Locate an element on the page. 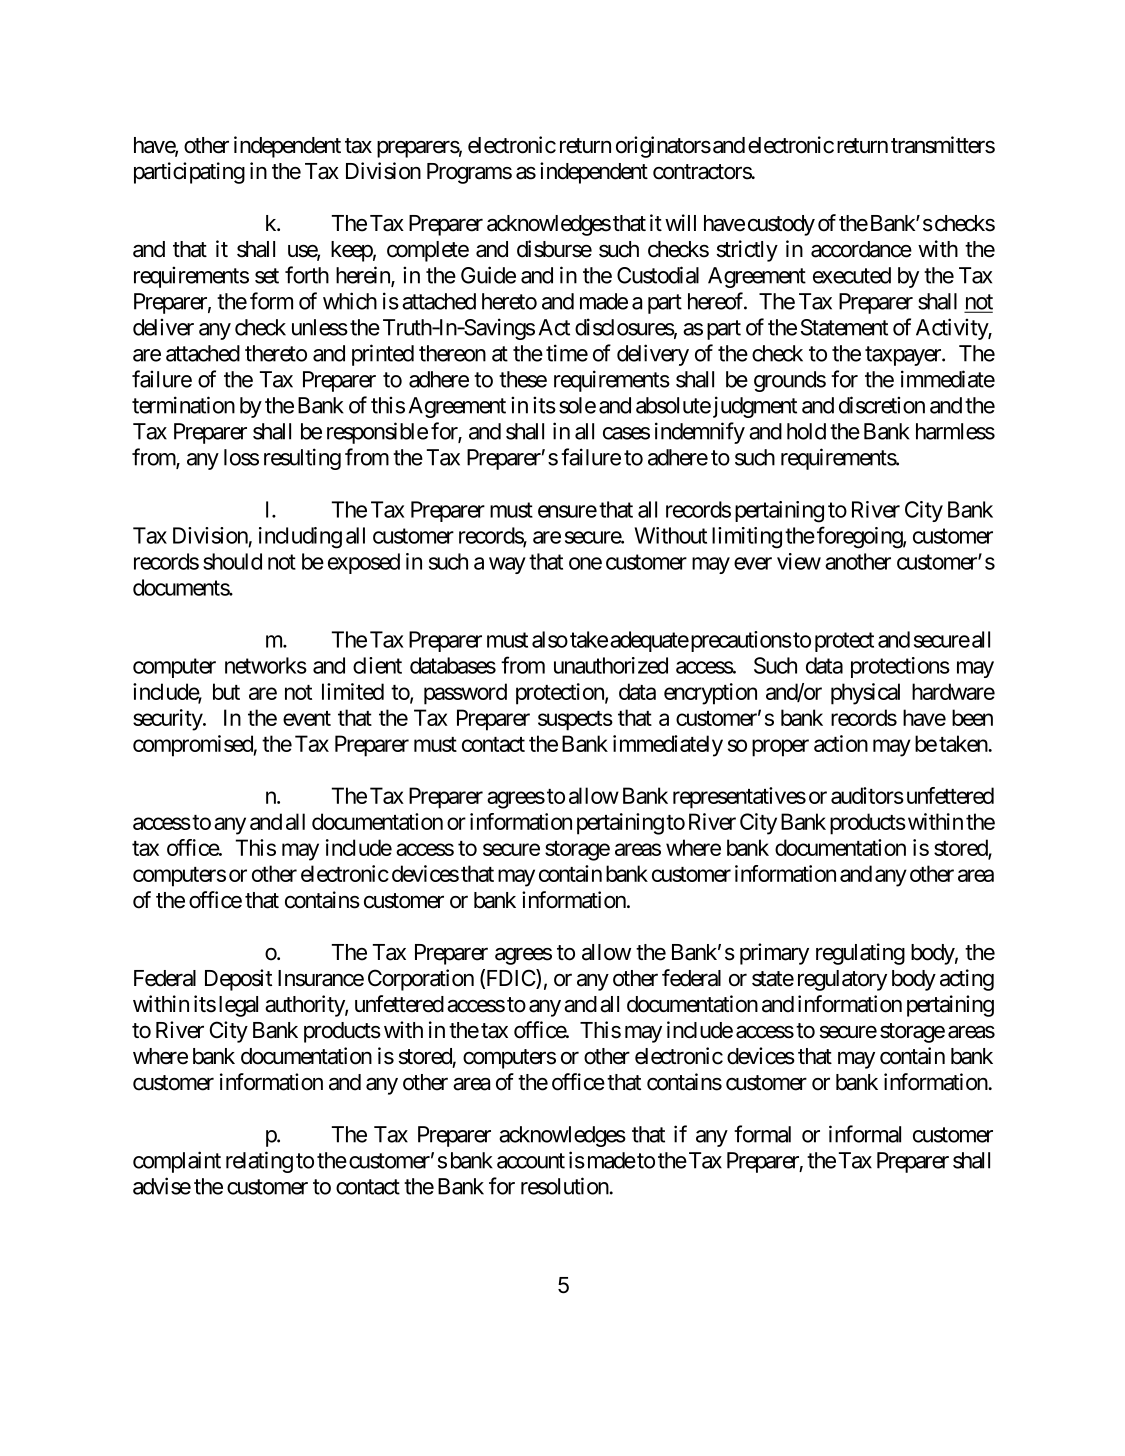  executed is located at coordinates (852, 275).
